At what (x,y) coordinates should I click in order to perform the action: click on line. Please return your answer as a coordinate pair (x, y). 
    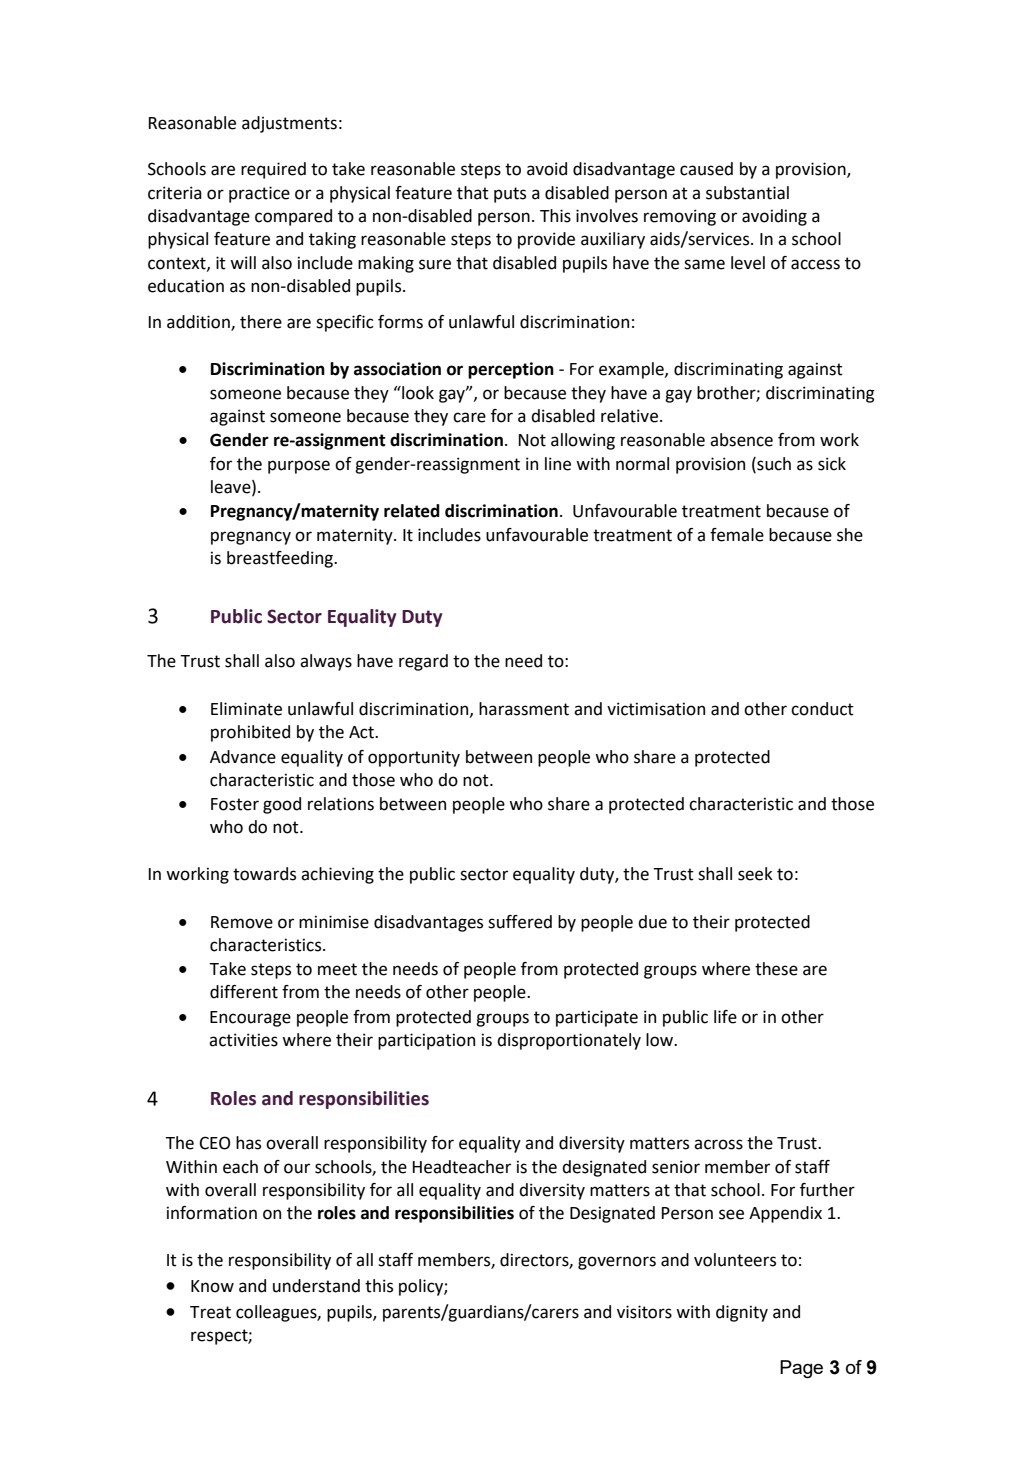
    Looking at the image, I should click on (558, 464).
